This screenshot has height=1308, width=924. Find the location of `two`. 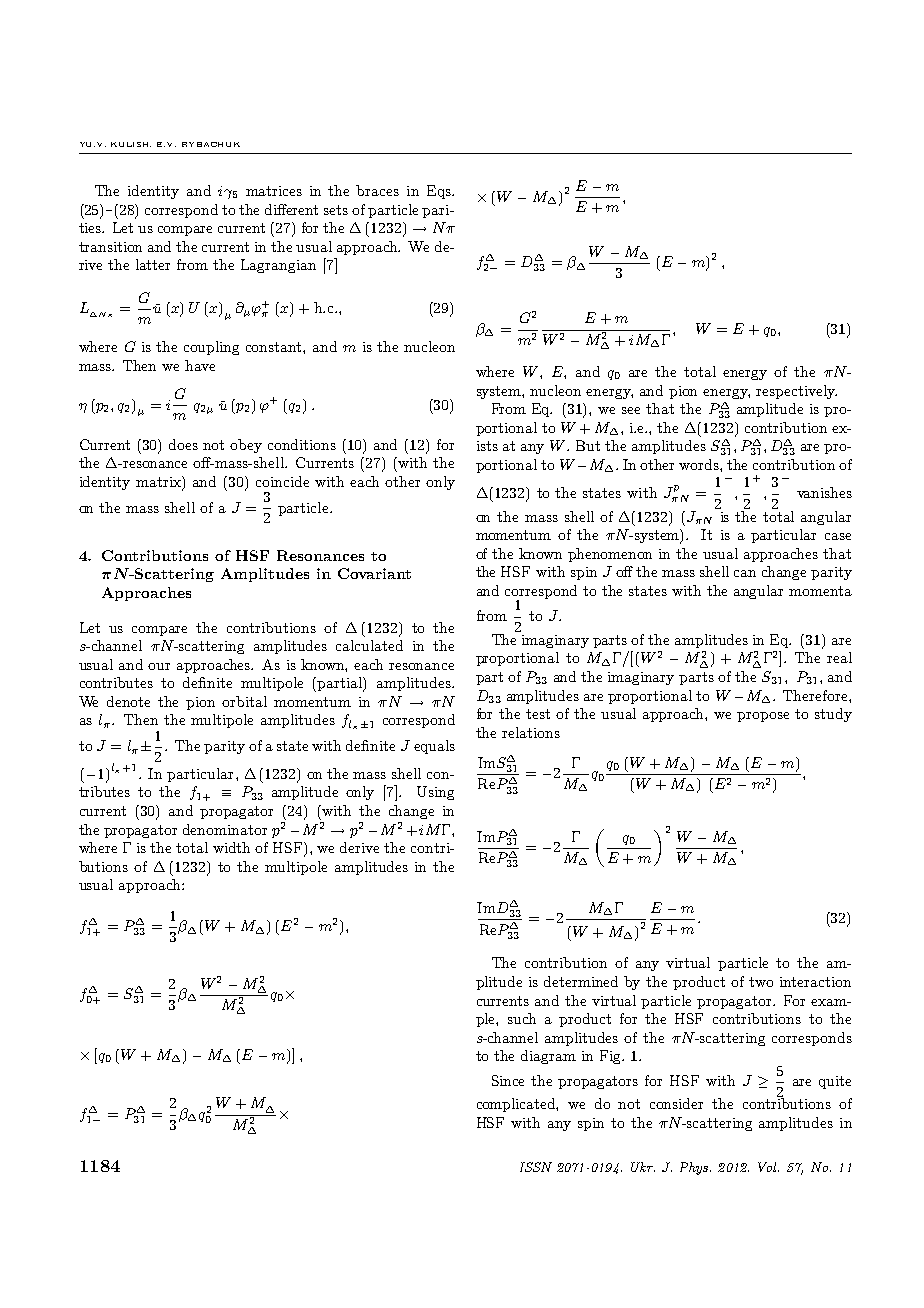

two is located at coordinates (761, 982).
